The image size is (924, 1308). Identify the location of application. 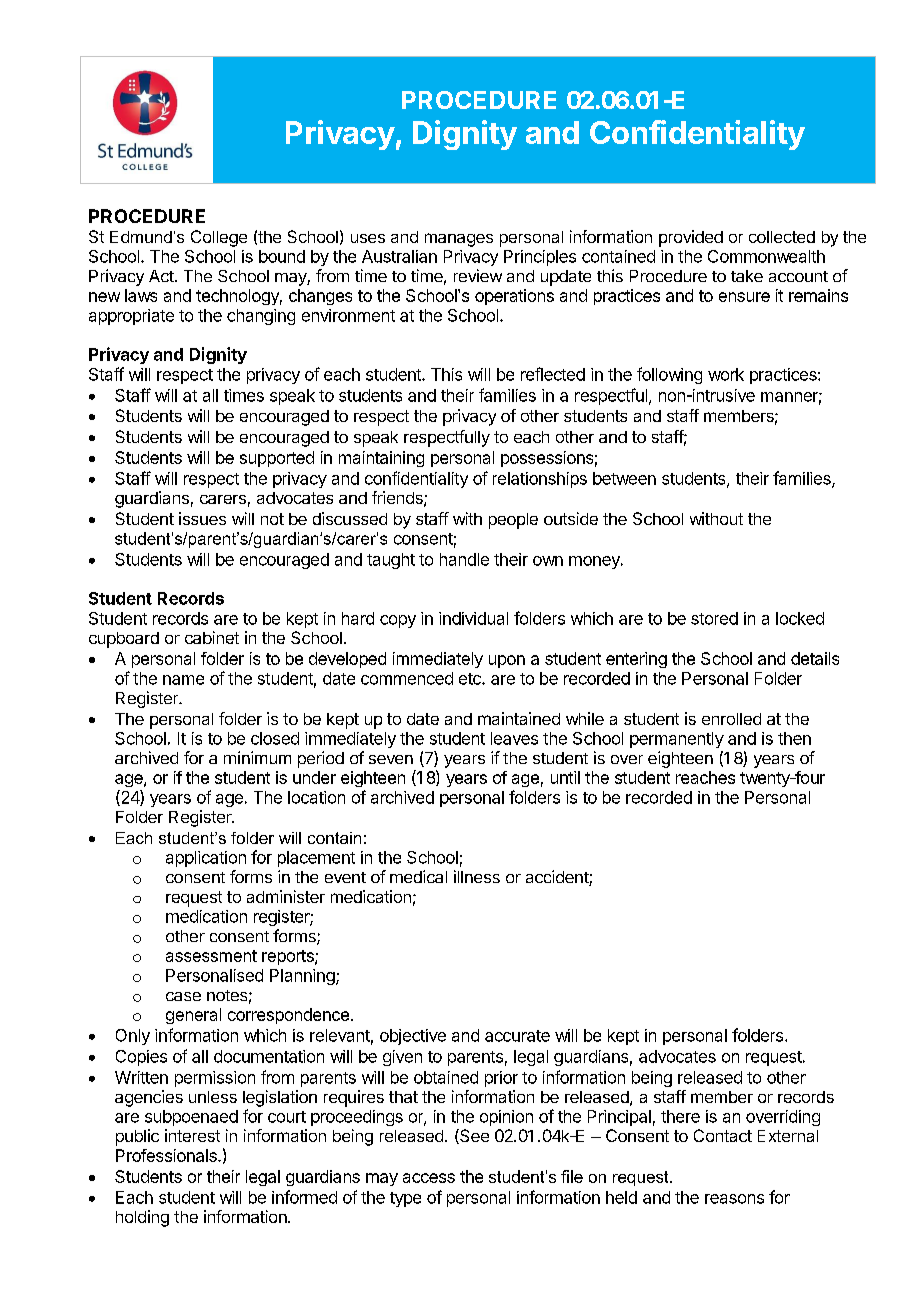
(206, 859).
